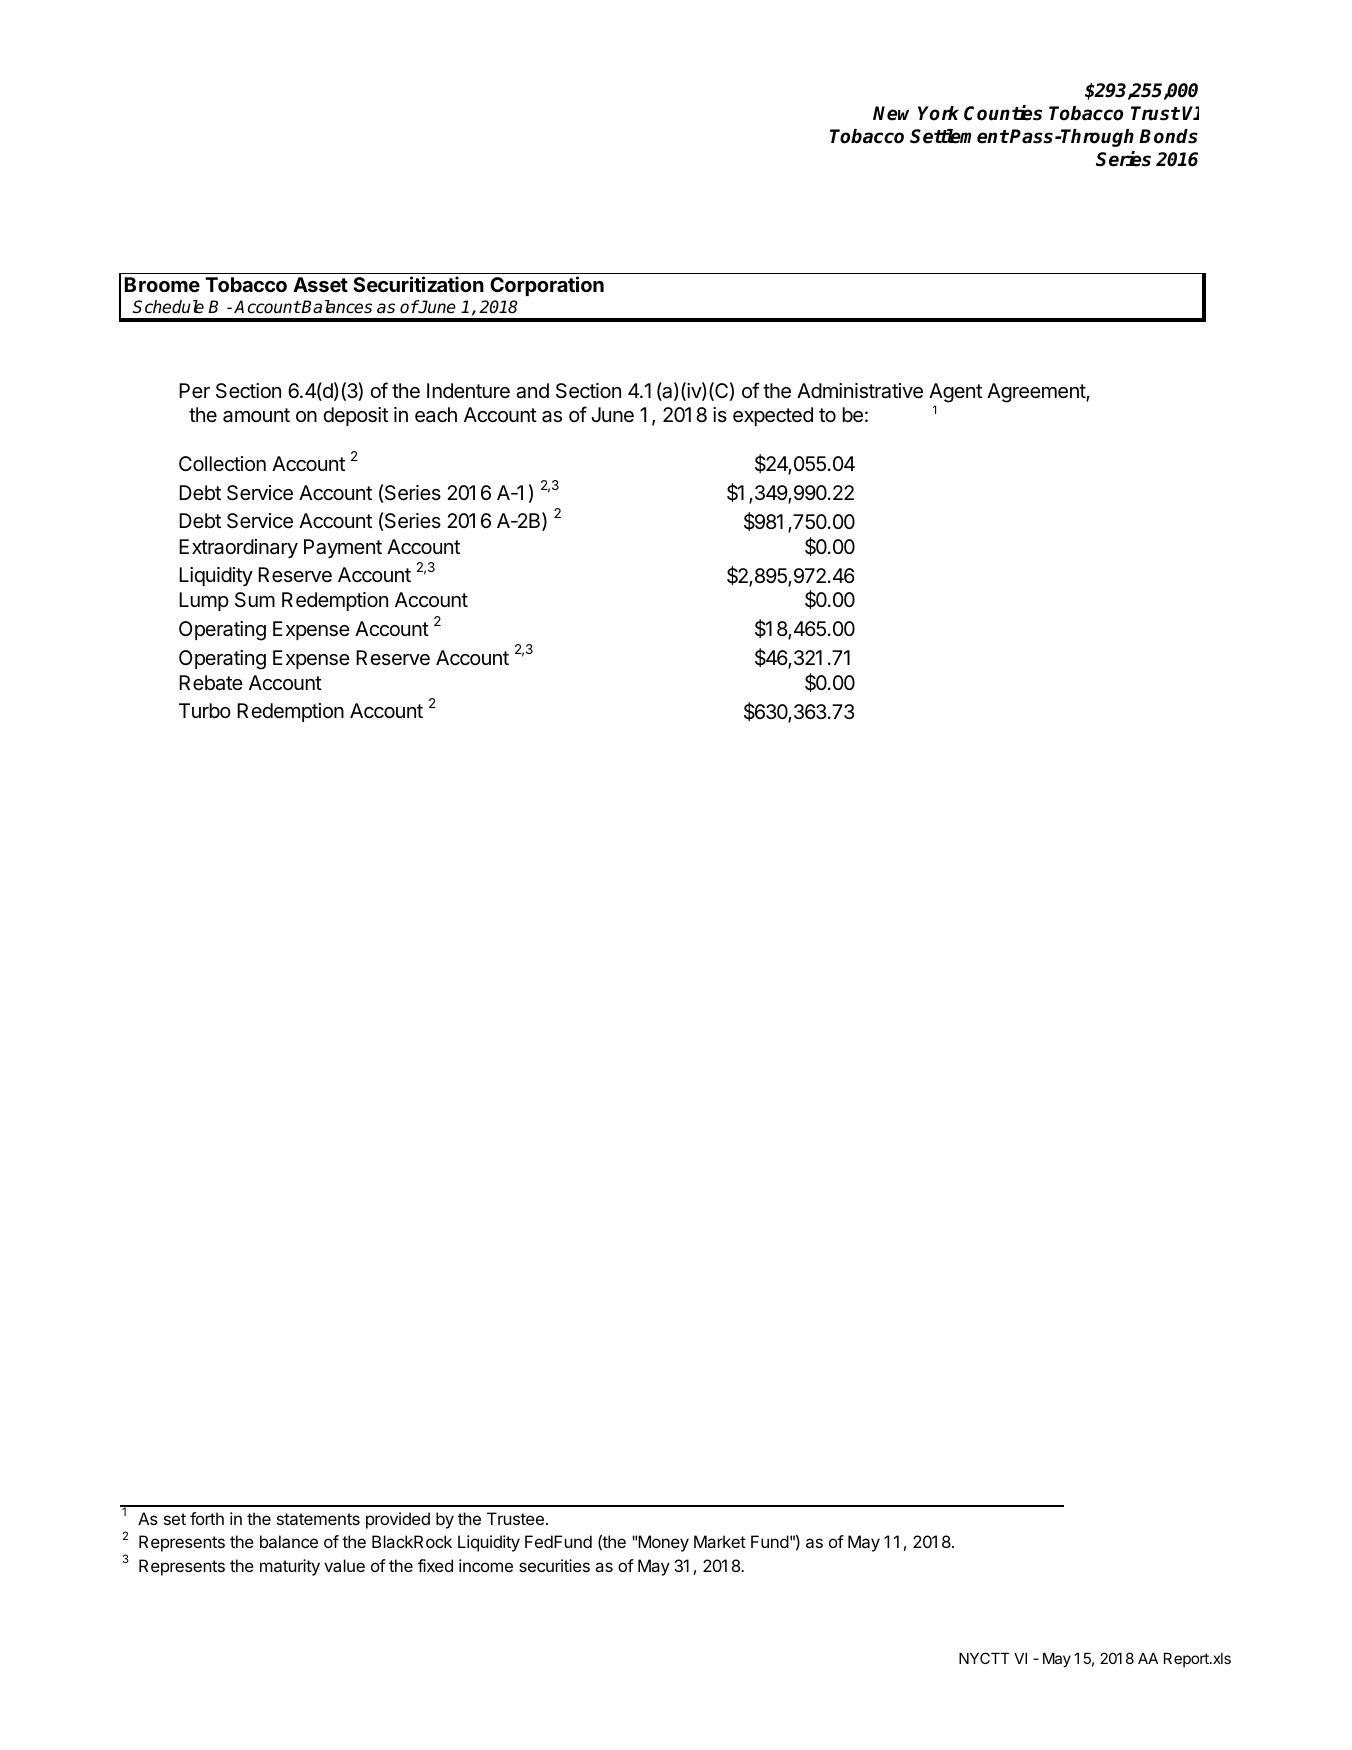 The height and width of the screenshot is (1750, 1352). Describe the element at coordinates (255, 600) in the screenshot. I see `Sum` at that location.
